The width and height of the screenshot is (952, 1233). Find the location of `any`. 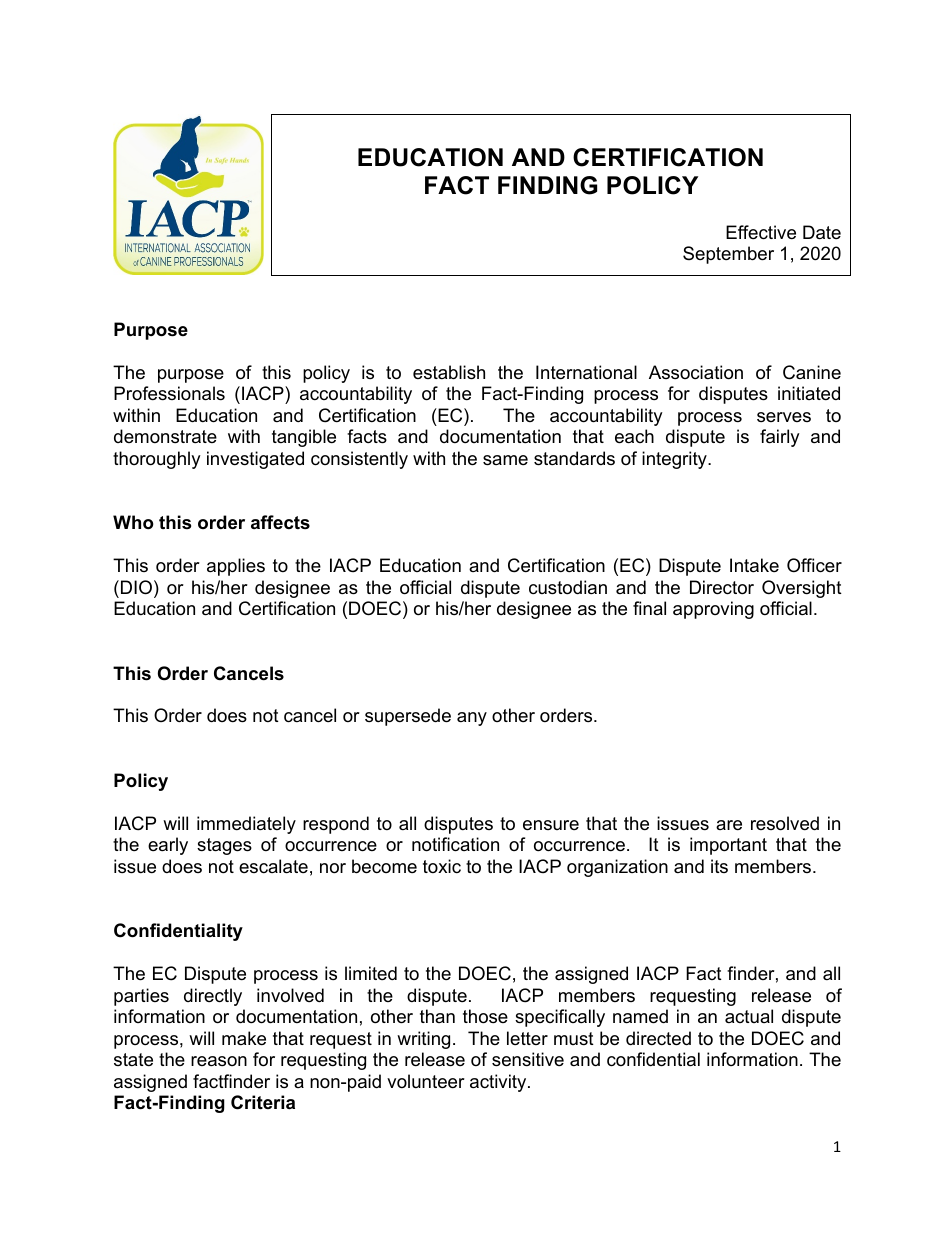

any is located at coordinates (472, 719).
